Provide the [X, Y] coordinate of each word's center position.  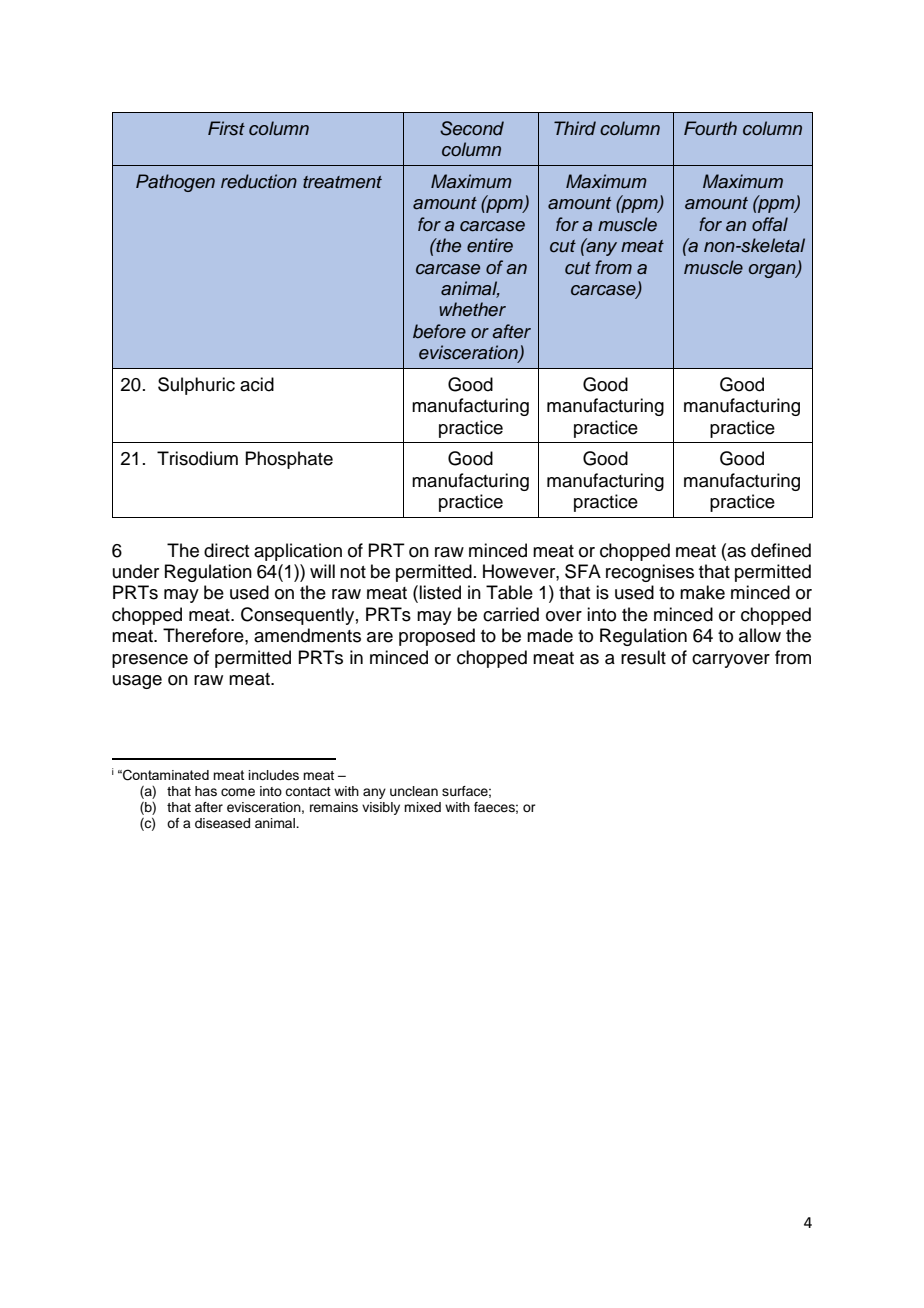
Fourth [710, 128]
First [226, 128]
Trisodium [197, 458]
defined [781, 550]
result [643, 657]
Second [472, 128]
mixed [422, 807]
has [206, 791]
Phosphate [289, 460]
